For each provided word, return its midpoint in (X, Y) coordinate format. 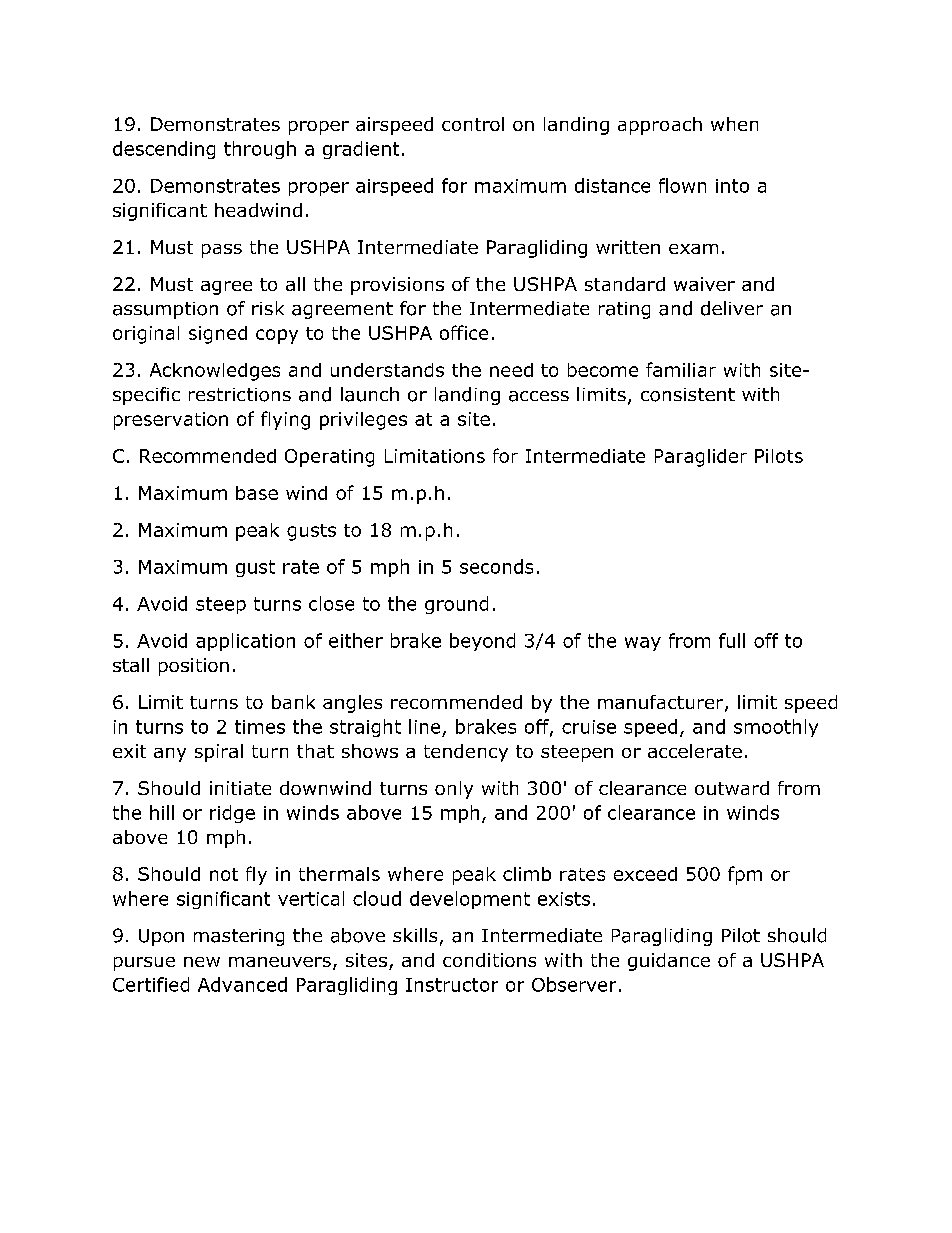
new (202, 962)
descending (164, 150)
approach (660, 126)
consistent (688, 395)
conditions (489, 960)
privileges (363, 421)
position (194, 667)
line (424, 726)
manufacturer (662, 703)
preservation (171, 421)
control (473, 124)
